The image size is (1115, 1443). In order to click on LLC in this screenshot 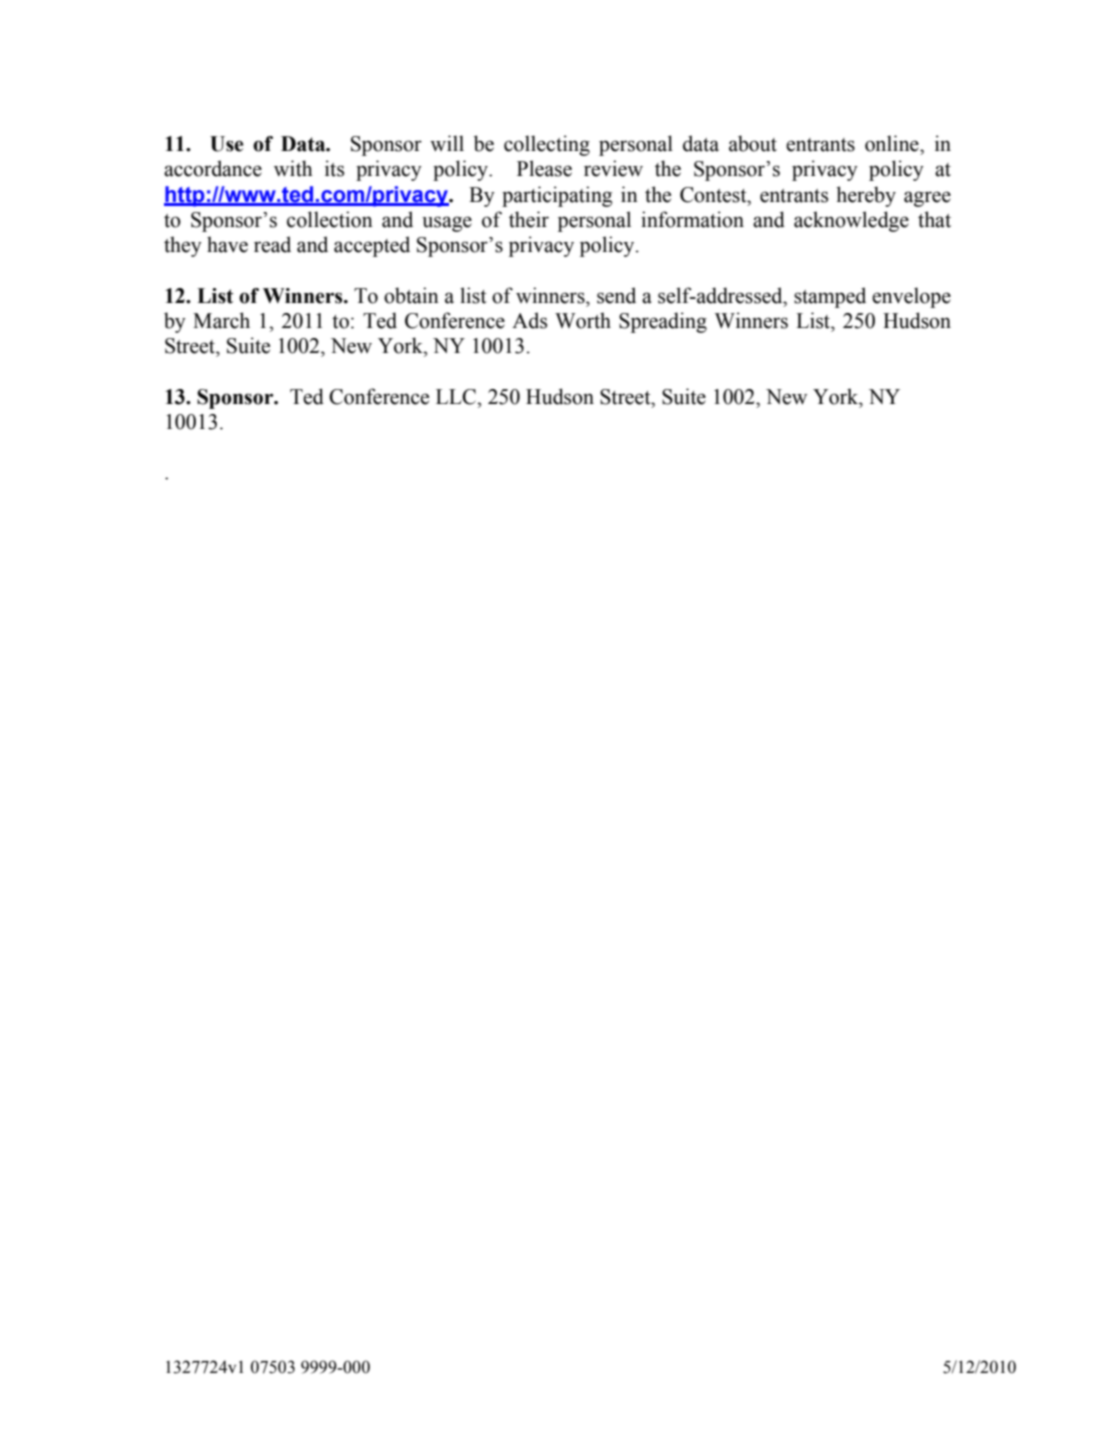, I will do `click(457, 397)`.
